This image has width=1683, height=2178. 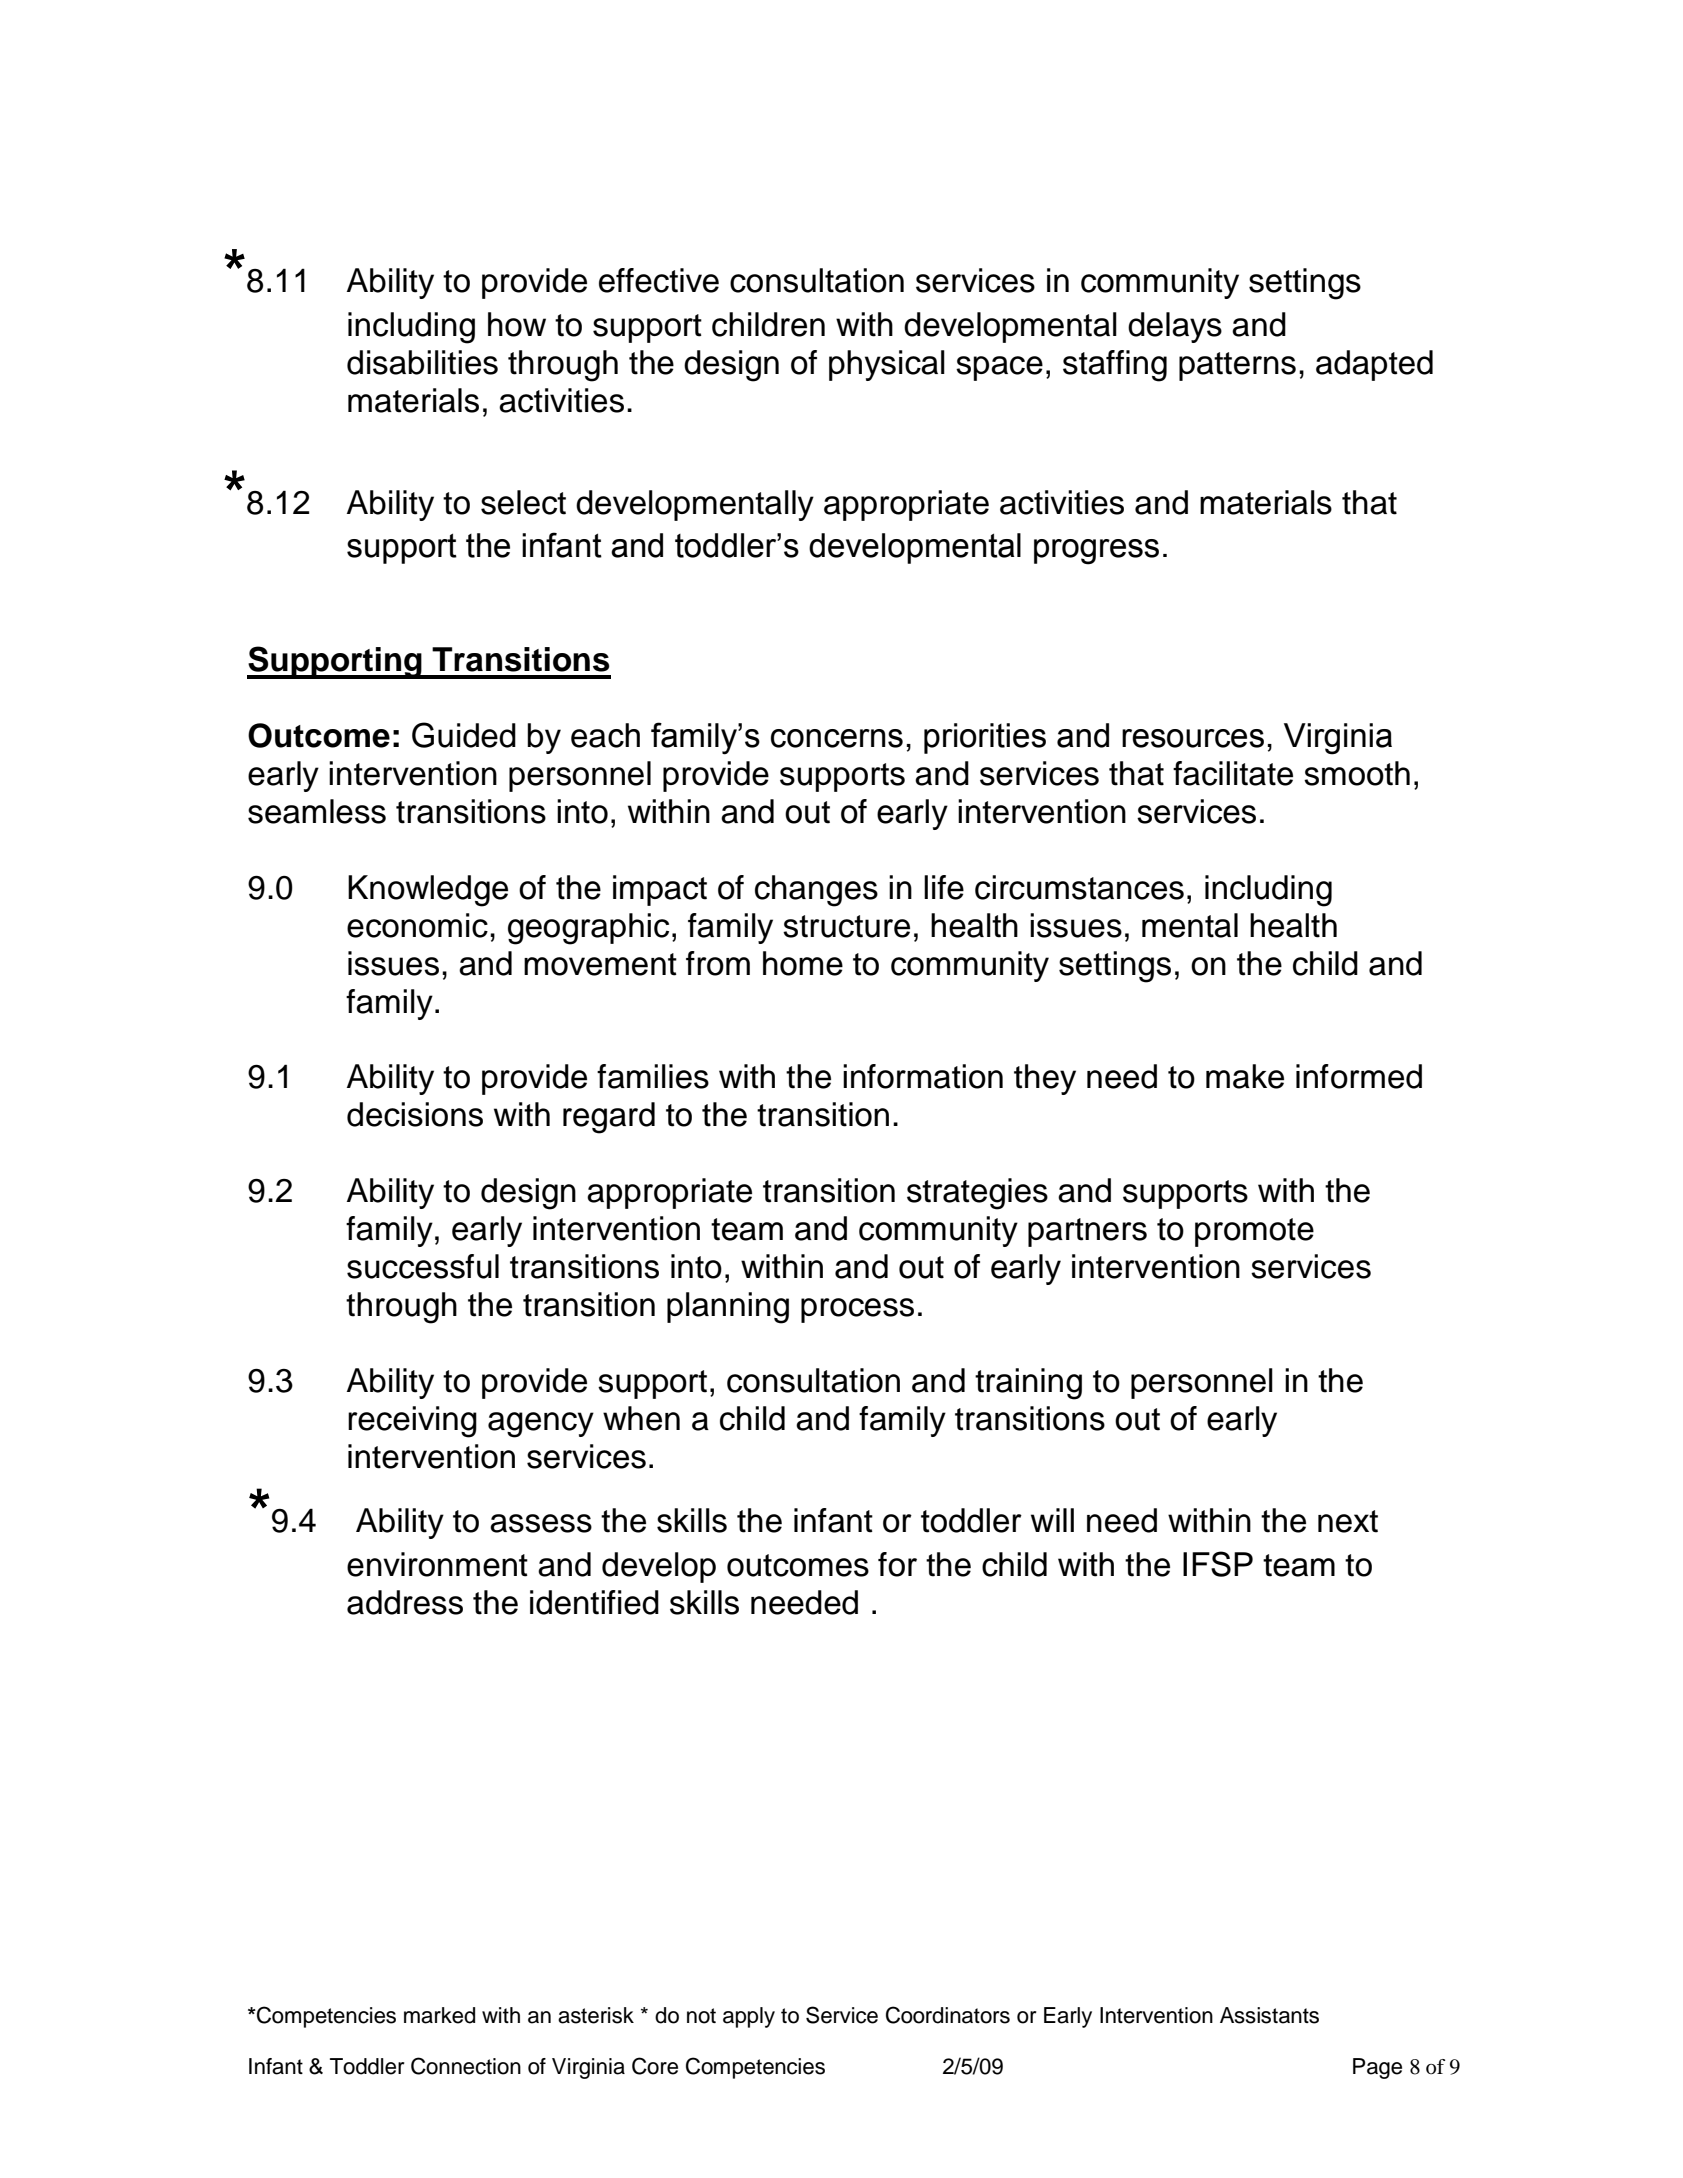 What do you see at coordinates (428, 891) in the image?
I see `Knowledge` at bounding box center [428, 891].
